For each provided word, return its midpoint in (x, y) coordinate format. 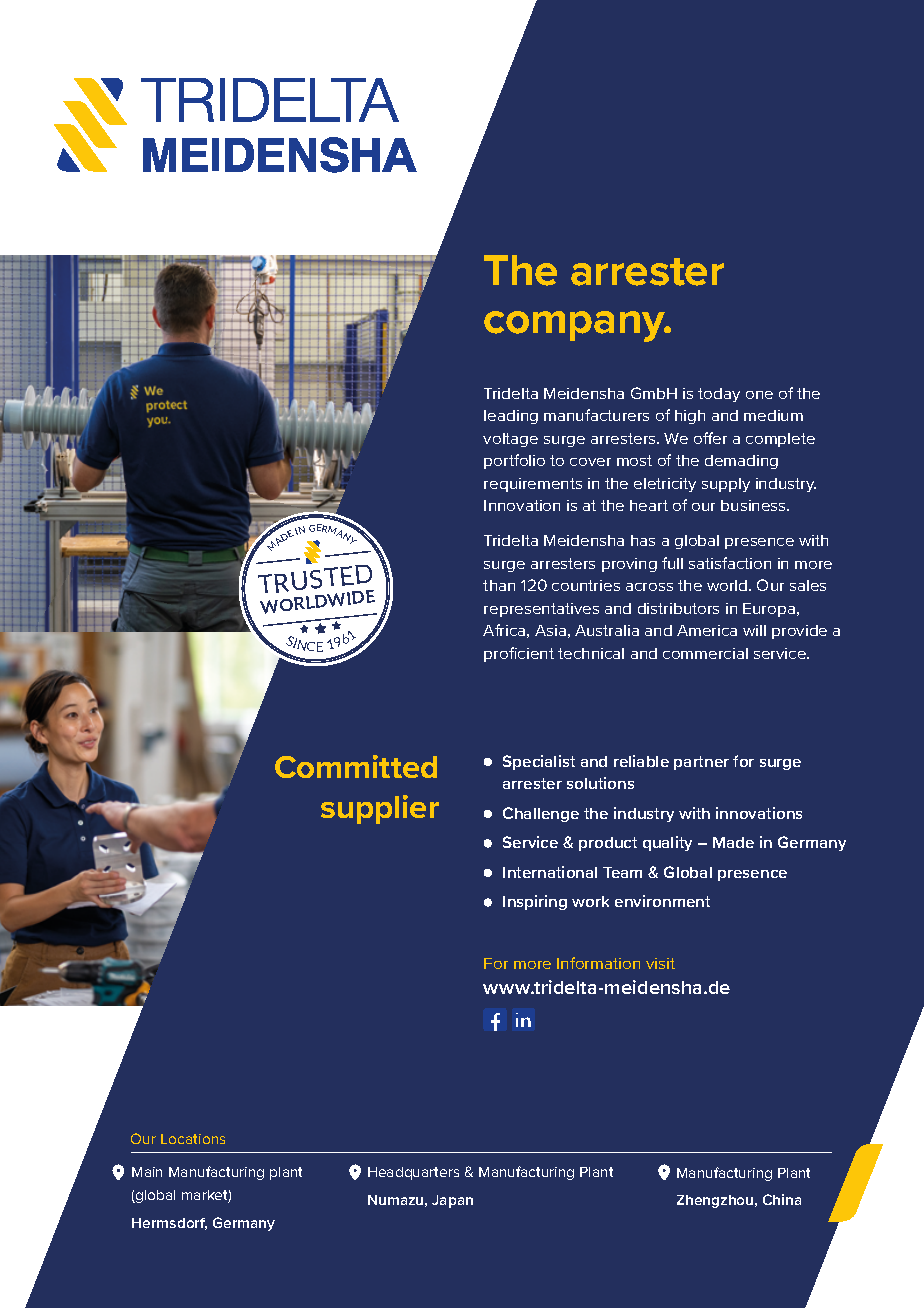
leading (511, 417)
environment (662, 901)
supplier (380, 809)
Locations (193, 1139)
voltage (510, 440)
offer (710, 438)
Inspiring (535, 902)
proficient (519, 654)
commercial (705, 653)
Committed (356, 766)
